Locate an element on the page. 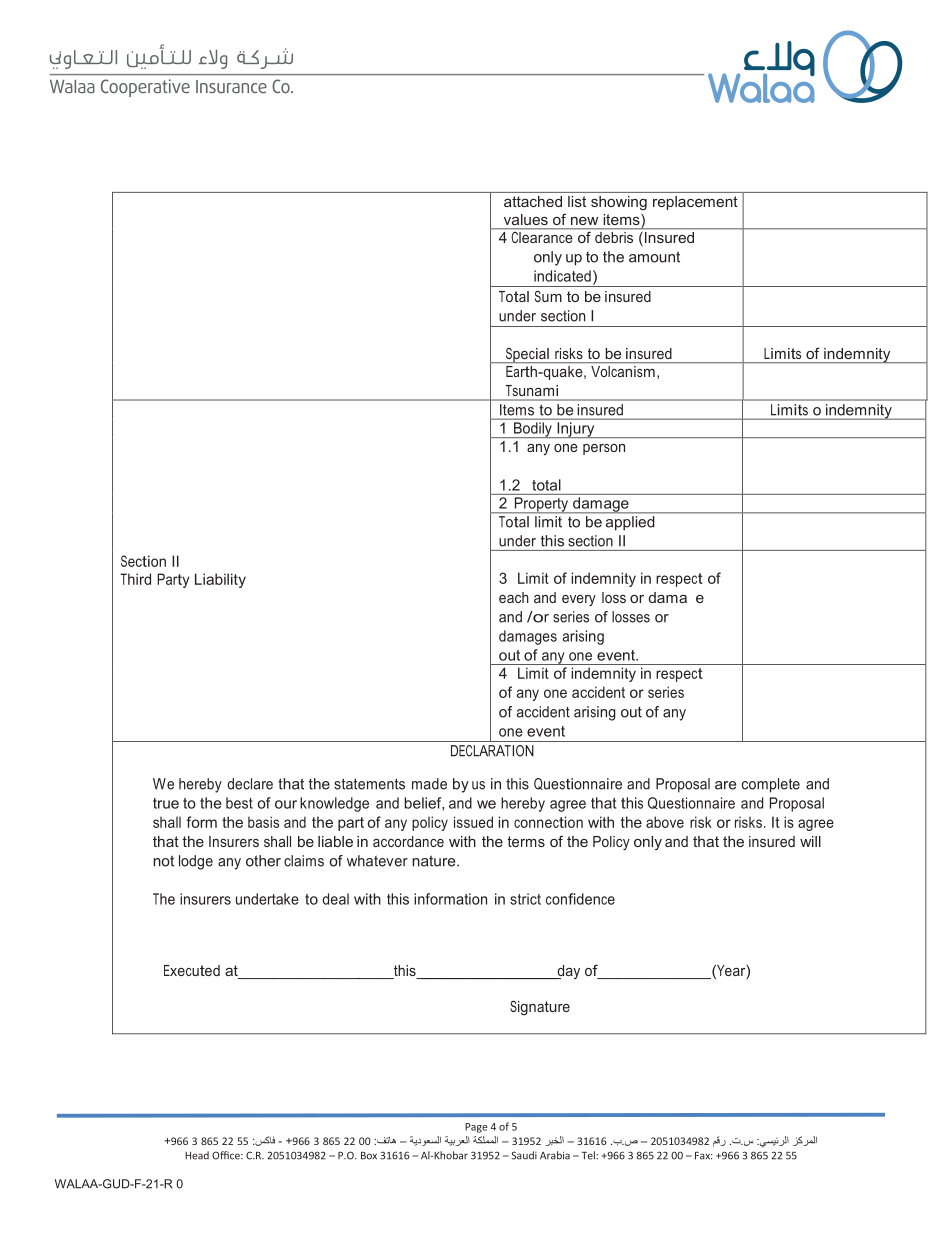 This image has width=952, height=1233. Head is located at coordinates (197, 1155).
